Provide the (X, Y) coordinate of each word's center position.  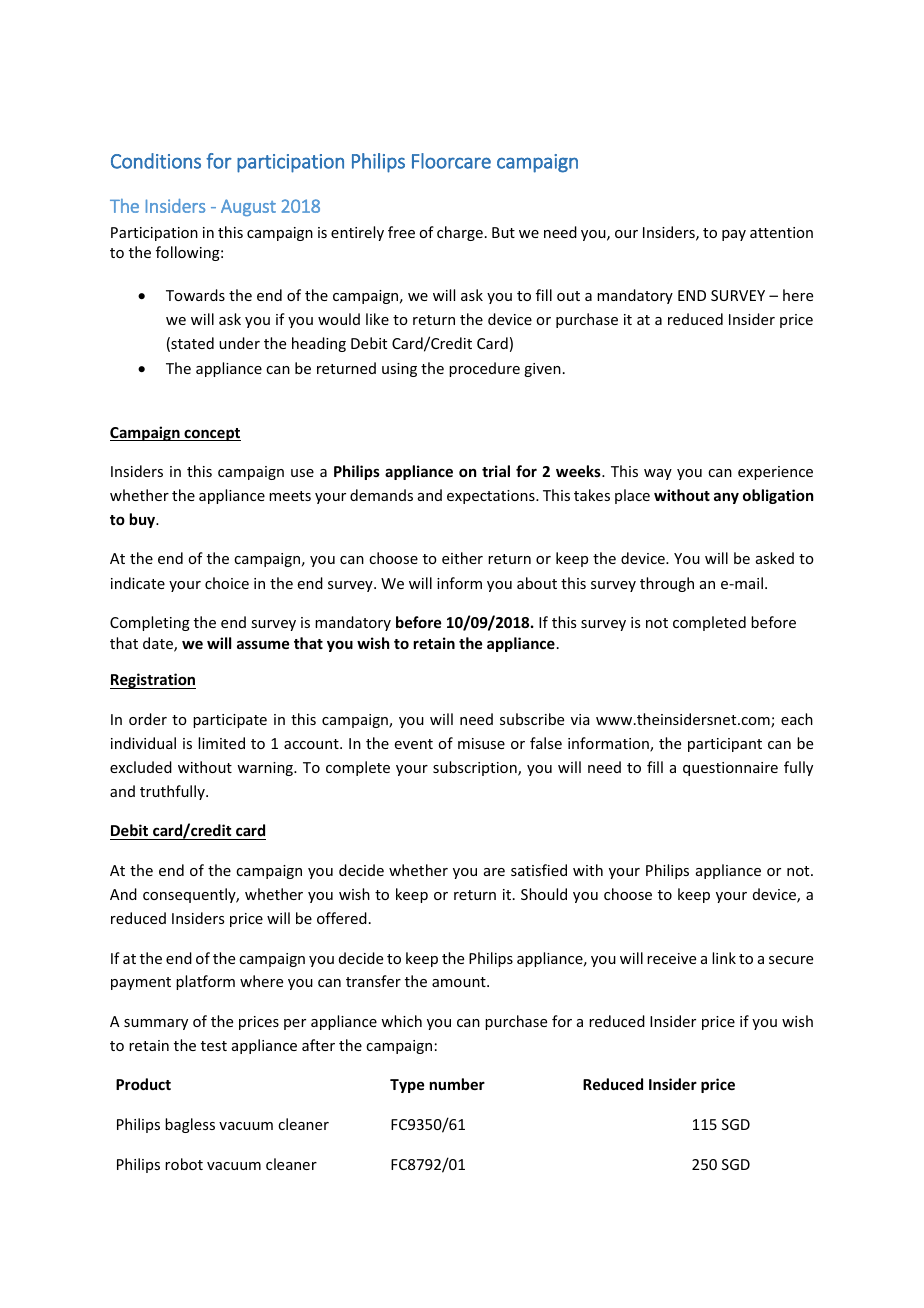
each (797, 719)
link (724, 958)
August (248, 207)
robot (184, 1164)
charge (460, 233)
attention (781, 232)
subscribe (532, 719)
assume (263, 644)
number (457, 1084)
